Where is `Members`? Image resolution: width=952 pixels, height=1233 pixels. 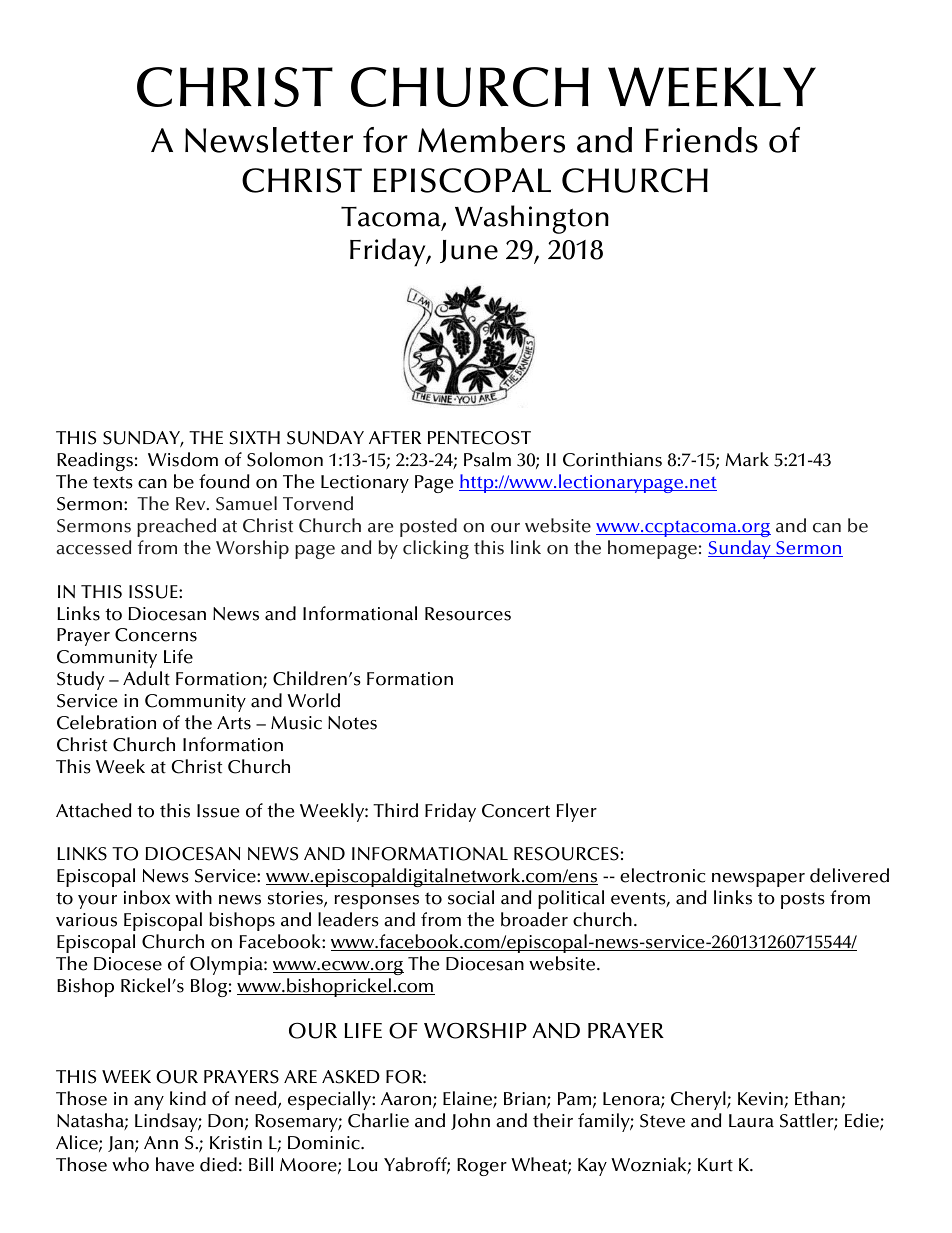 Members is located at coordinates (491, 140).
